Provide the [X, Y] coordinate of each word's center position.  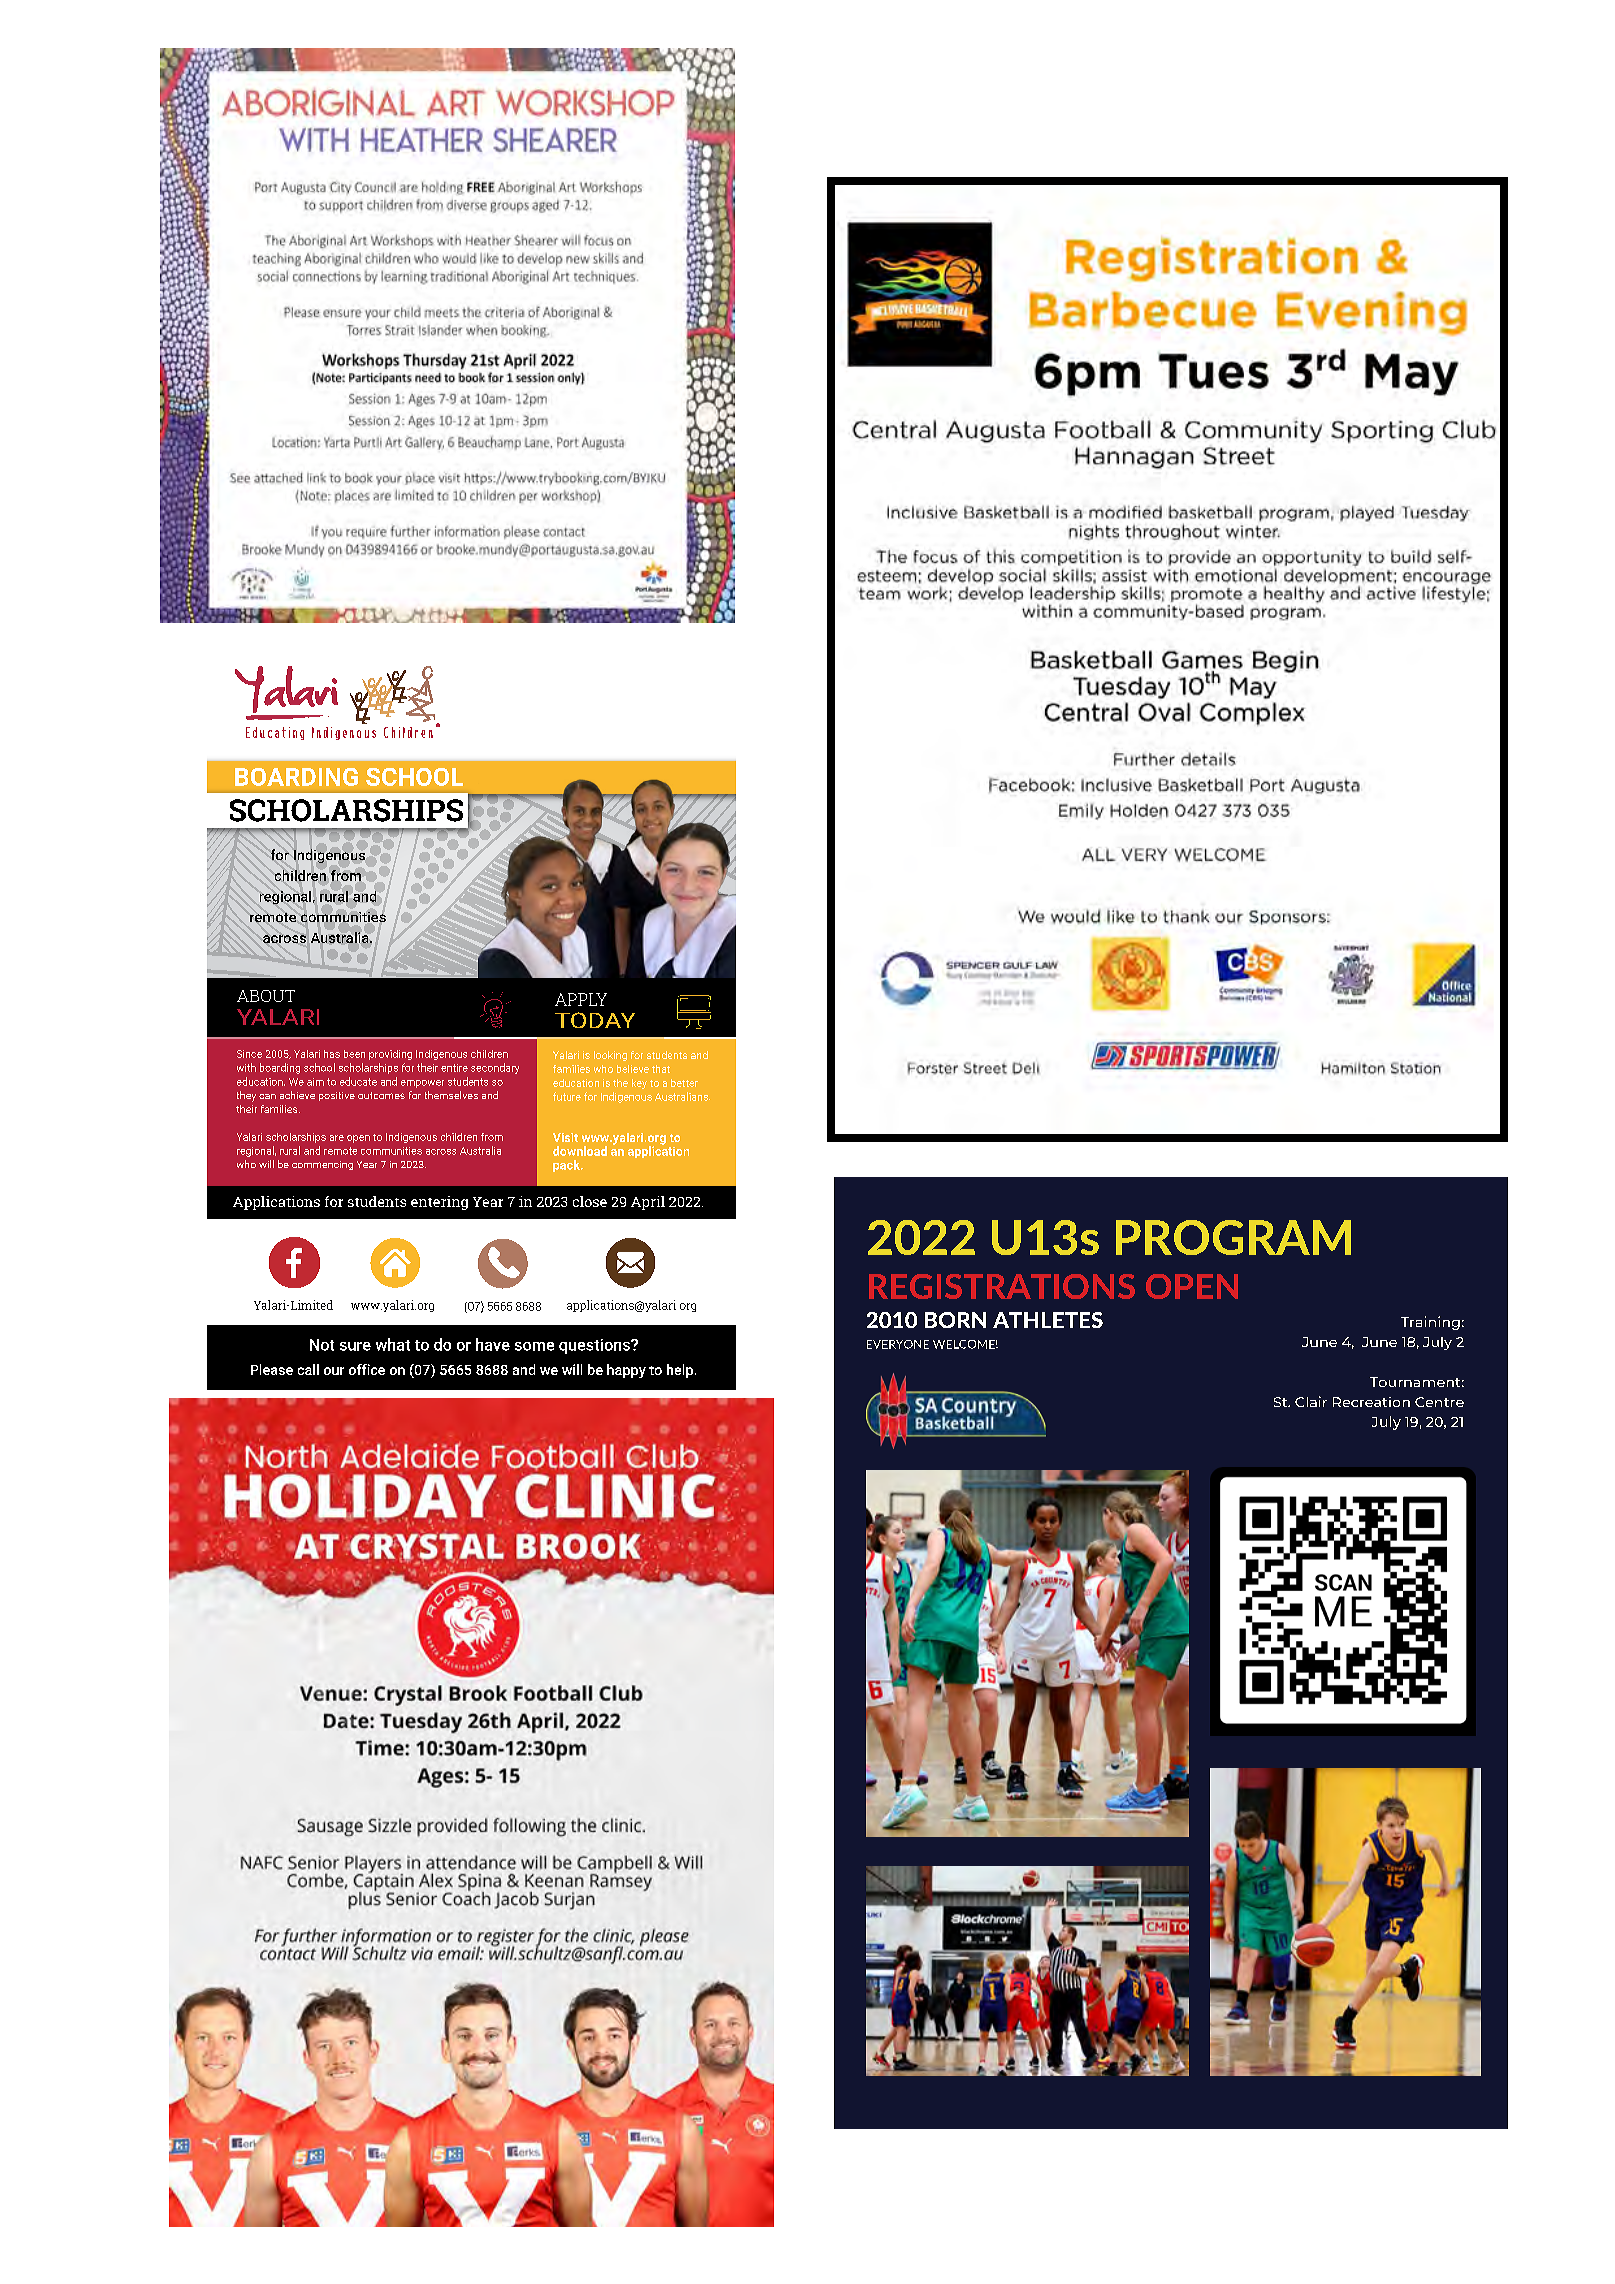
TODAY [595, 1020]
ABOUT [266, 996]
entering [439, 1203]
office [367, 1369]
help [680, 1371]
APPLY [581, 999]
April [648, 1203]
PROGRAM [1233, 1237]
